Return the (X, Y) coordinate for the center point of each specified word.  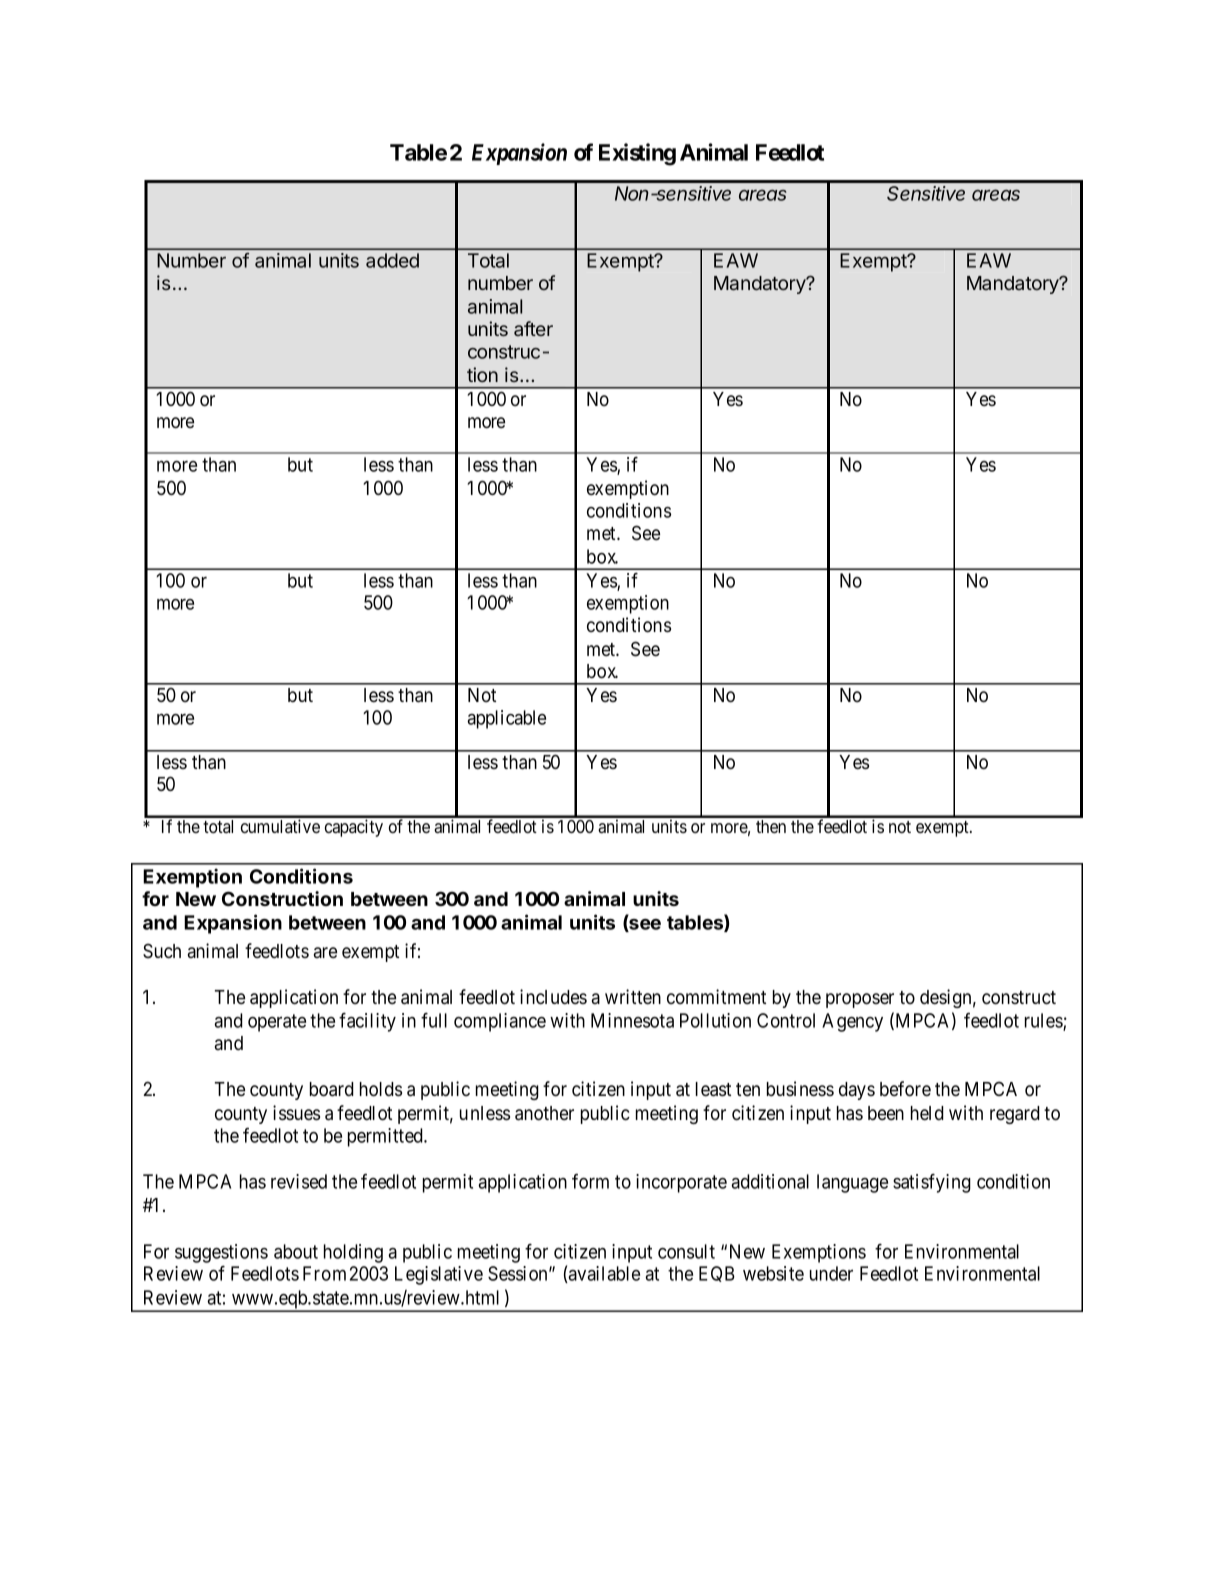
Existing (637, 154)
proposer (860, 1000)
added (392, 260)
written (633, 997)
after (533, 328)
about (296, 1251)
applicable (506, 719)
